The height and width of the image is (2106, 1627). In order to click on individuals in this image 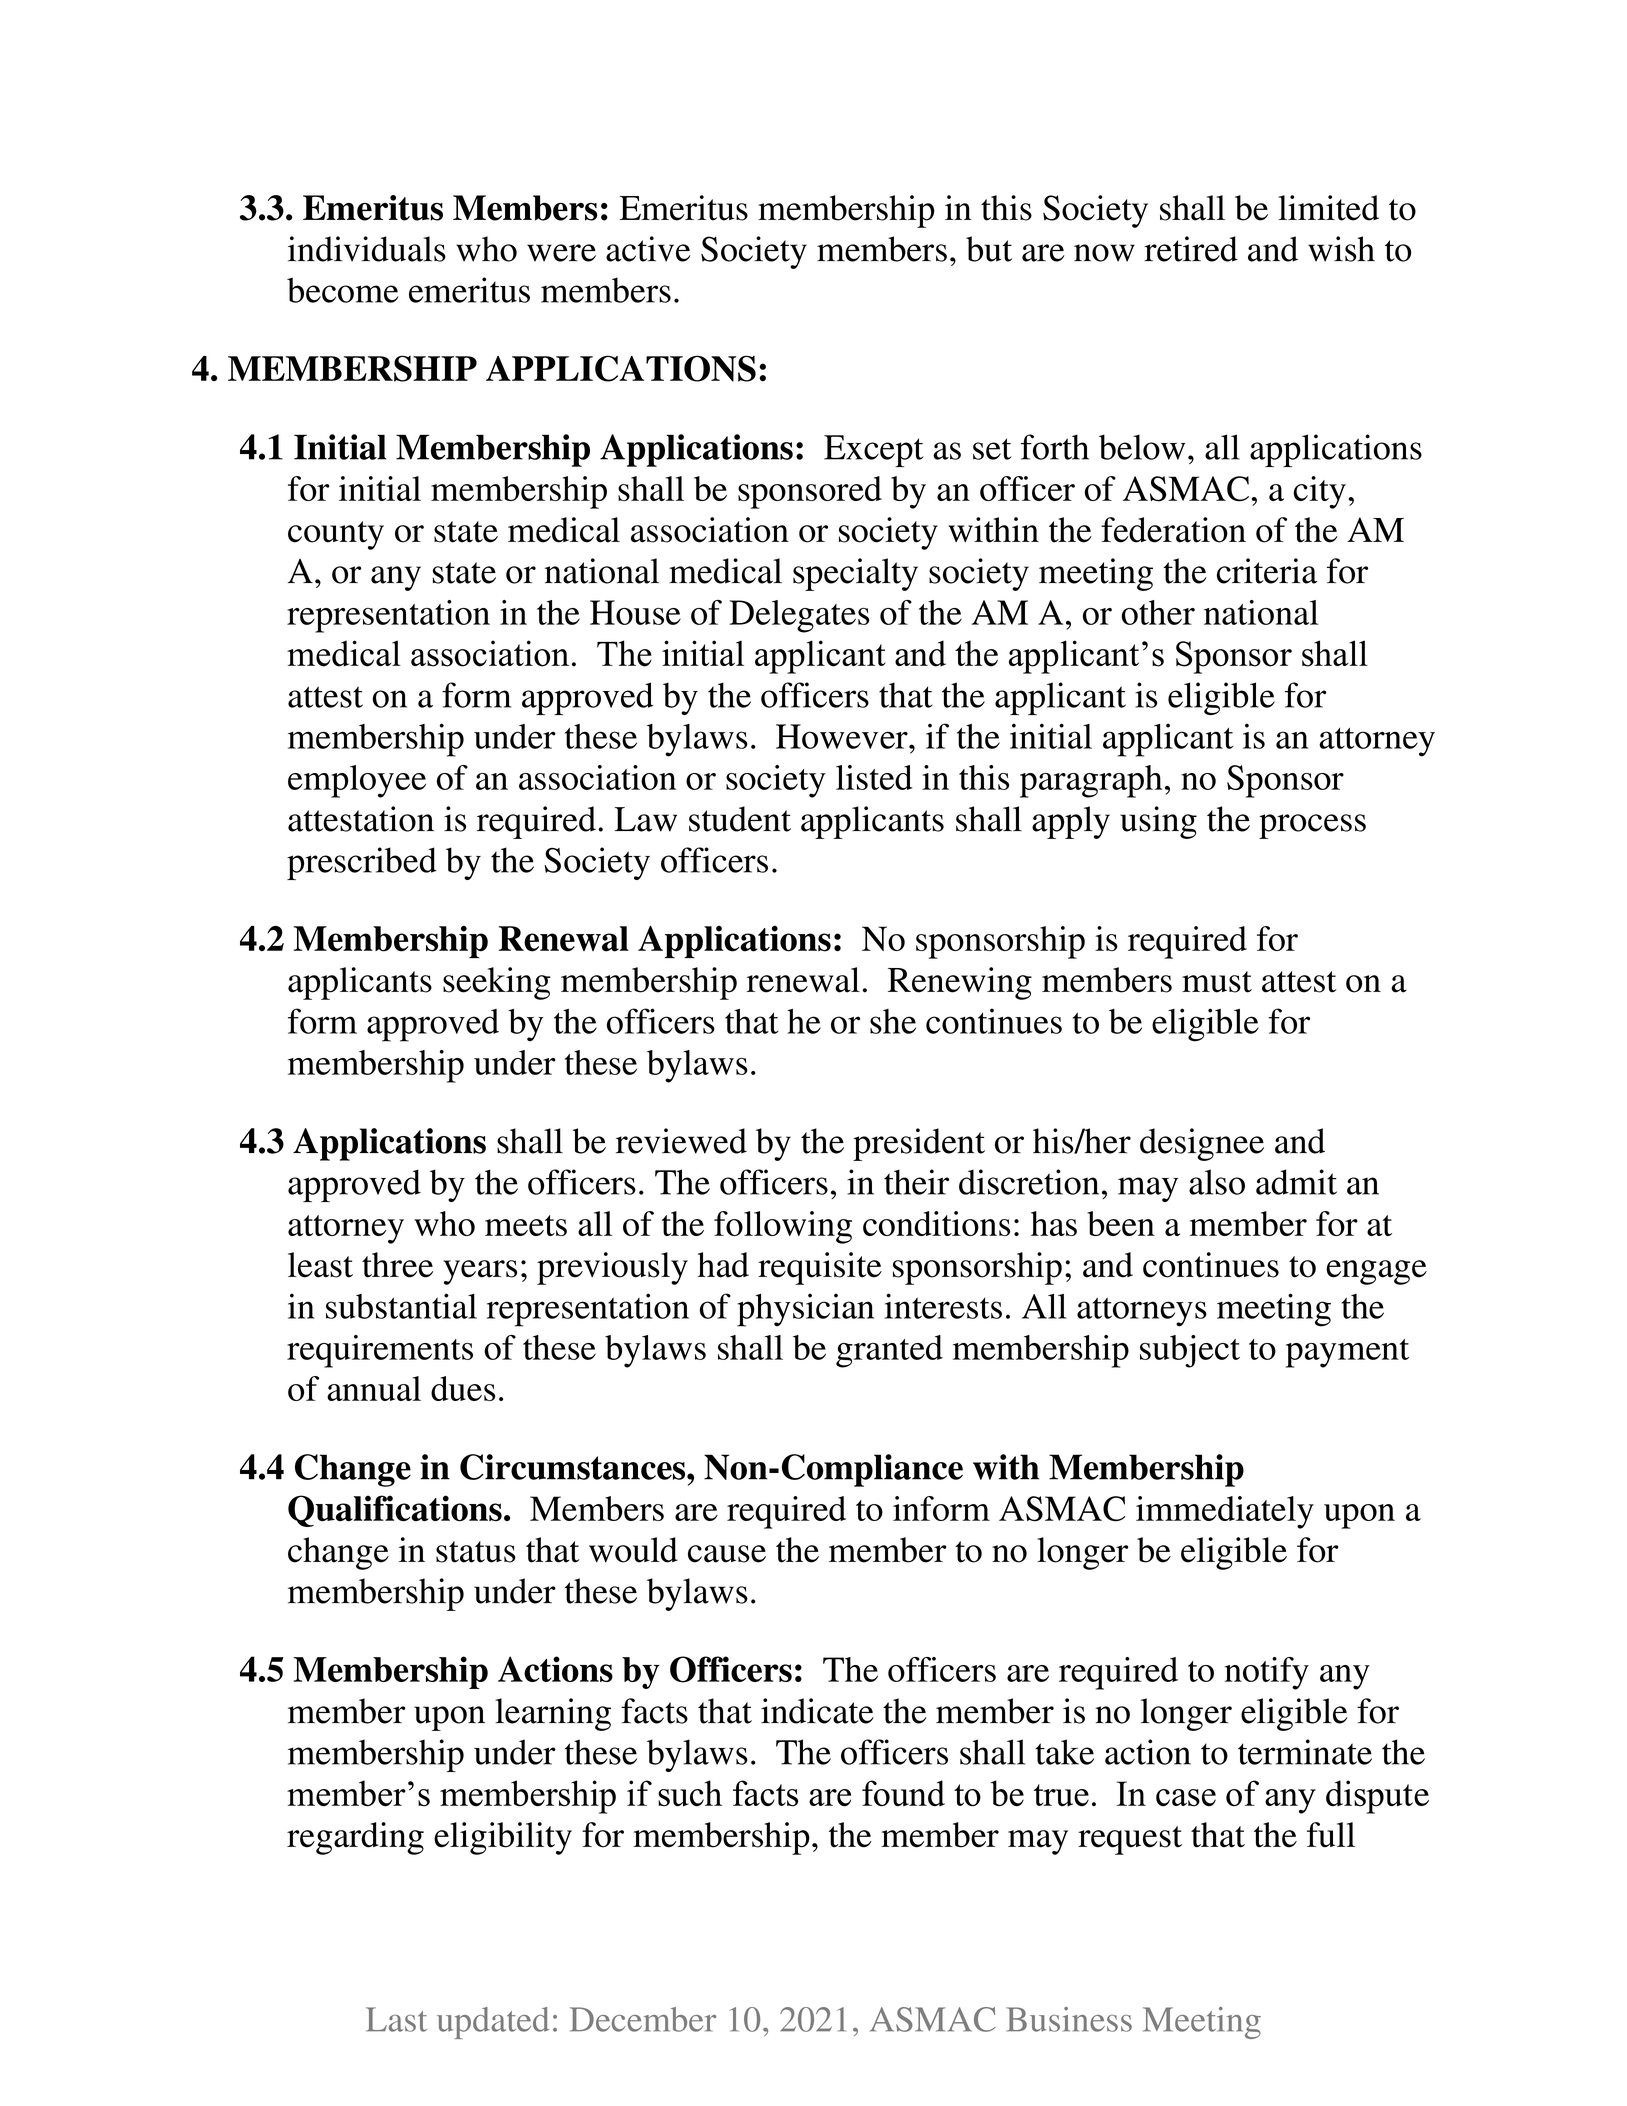, I will do `click(367, 249)`.
